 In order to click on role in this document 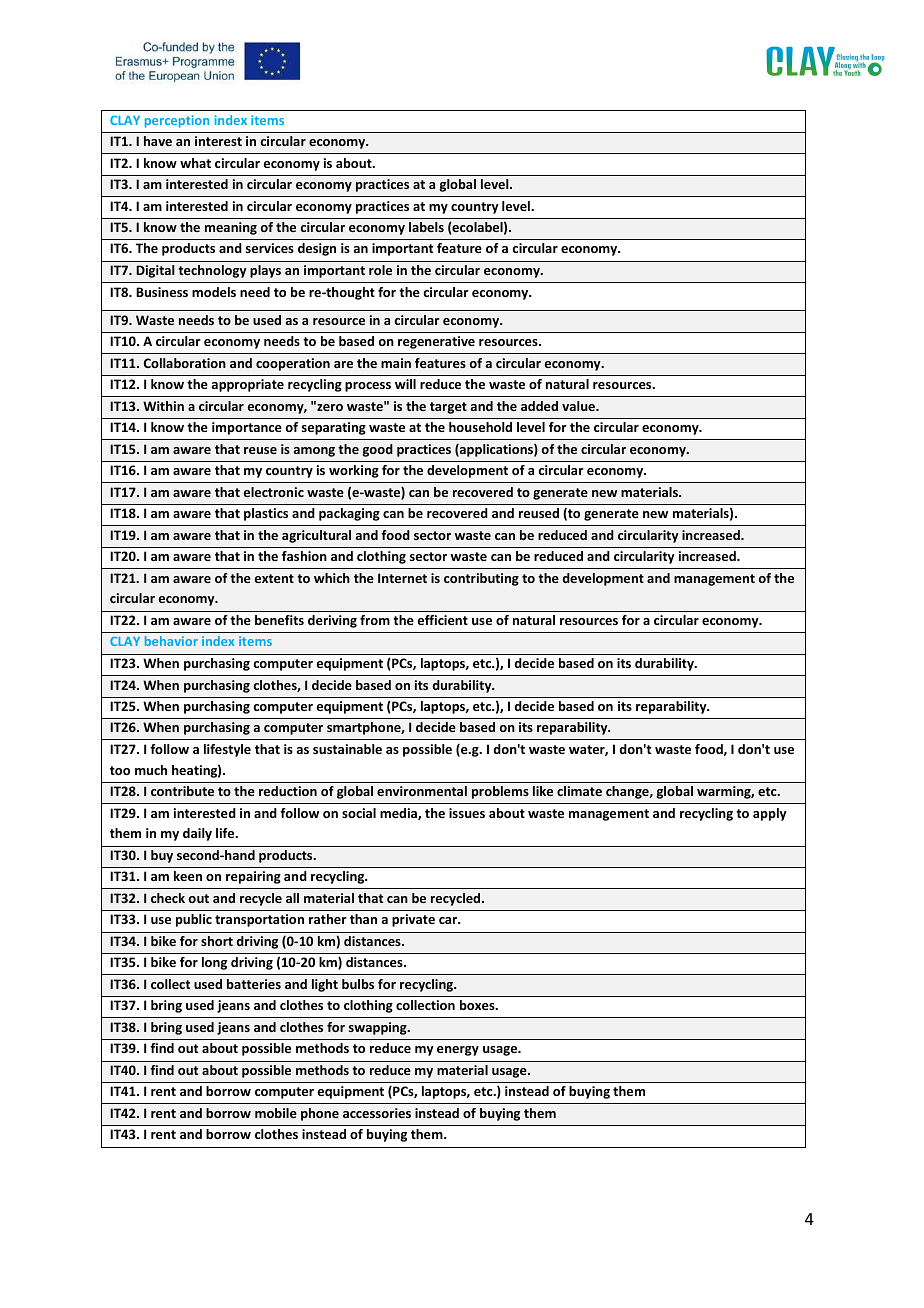, I will do `click(380, 270)`.
